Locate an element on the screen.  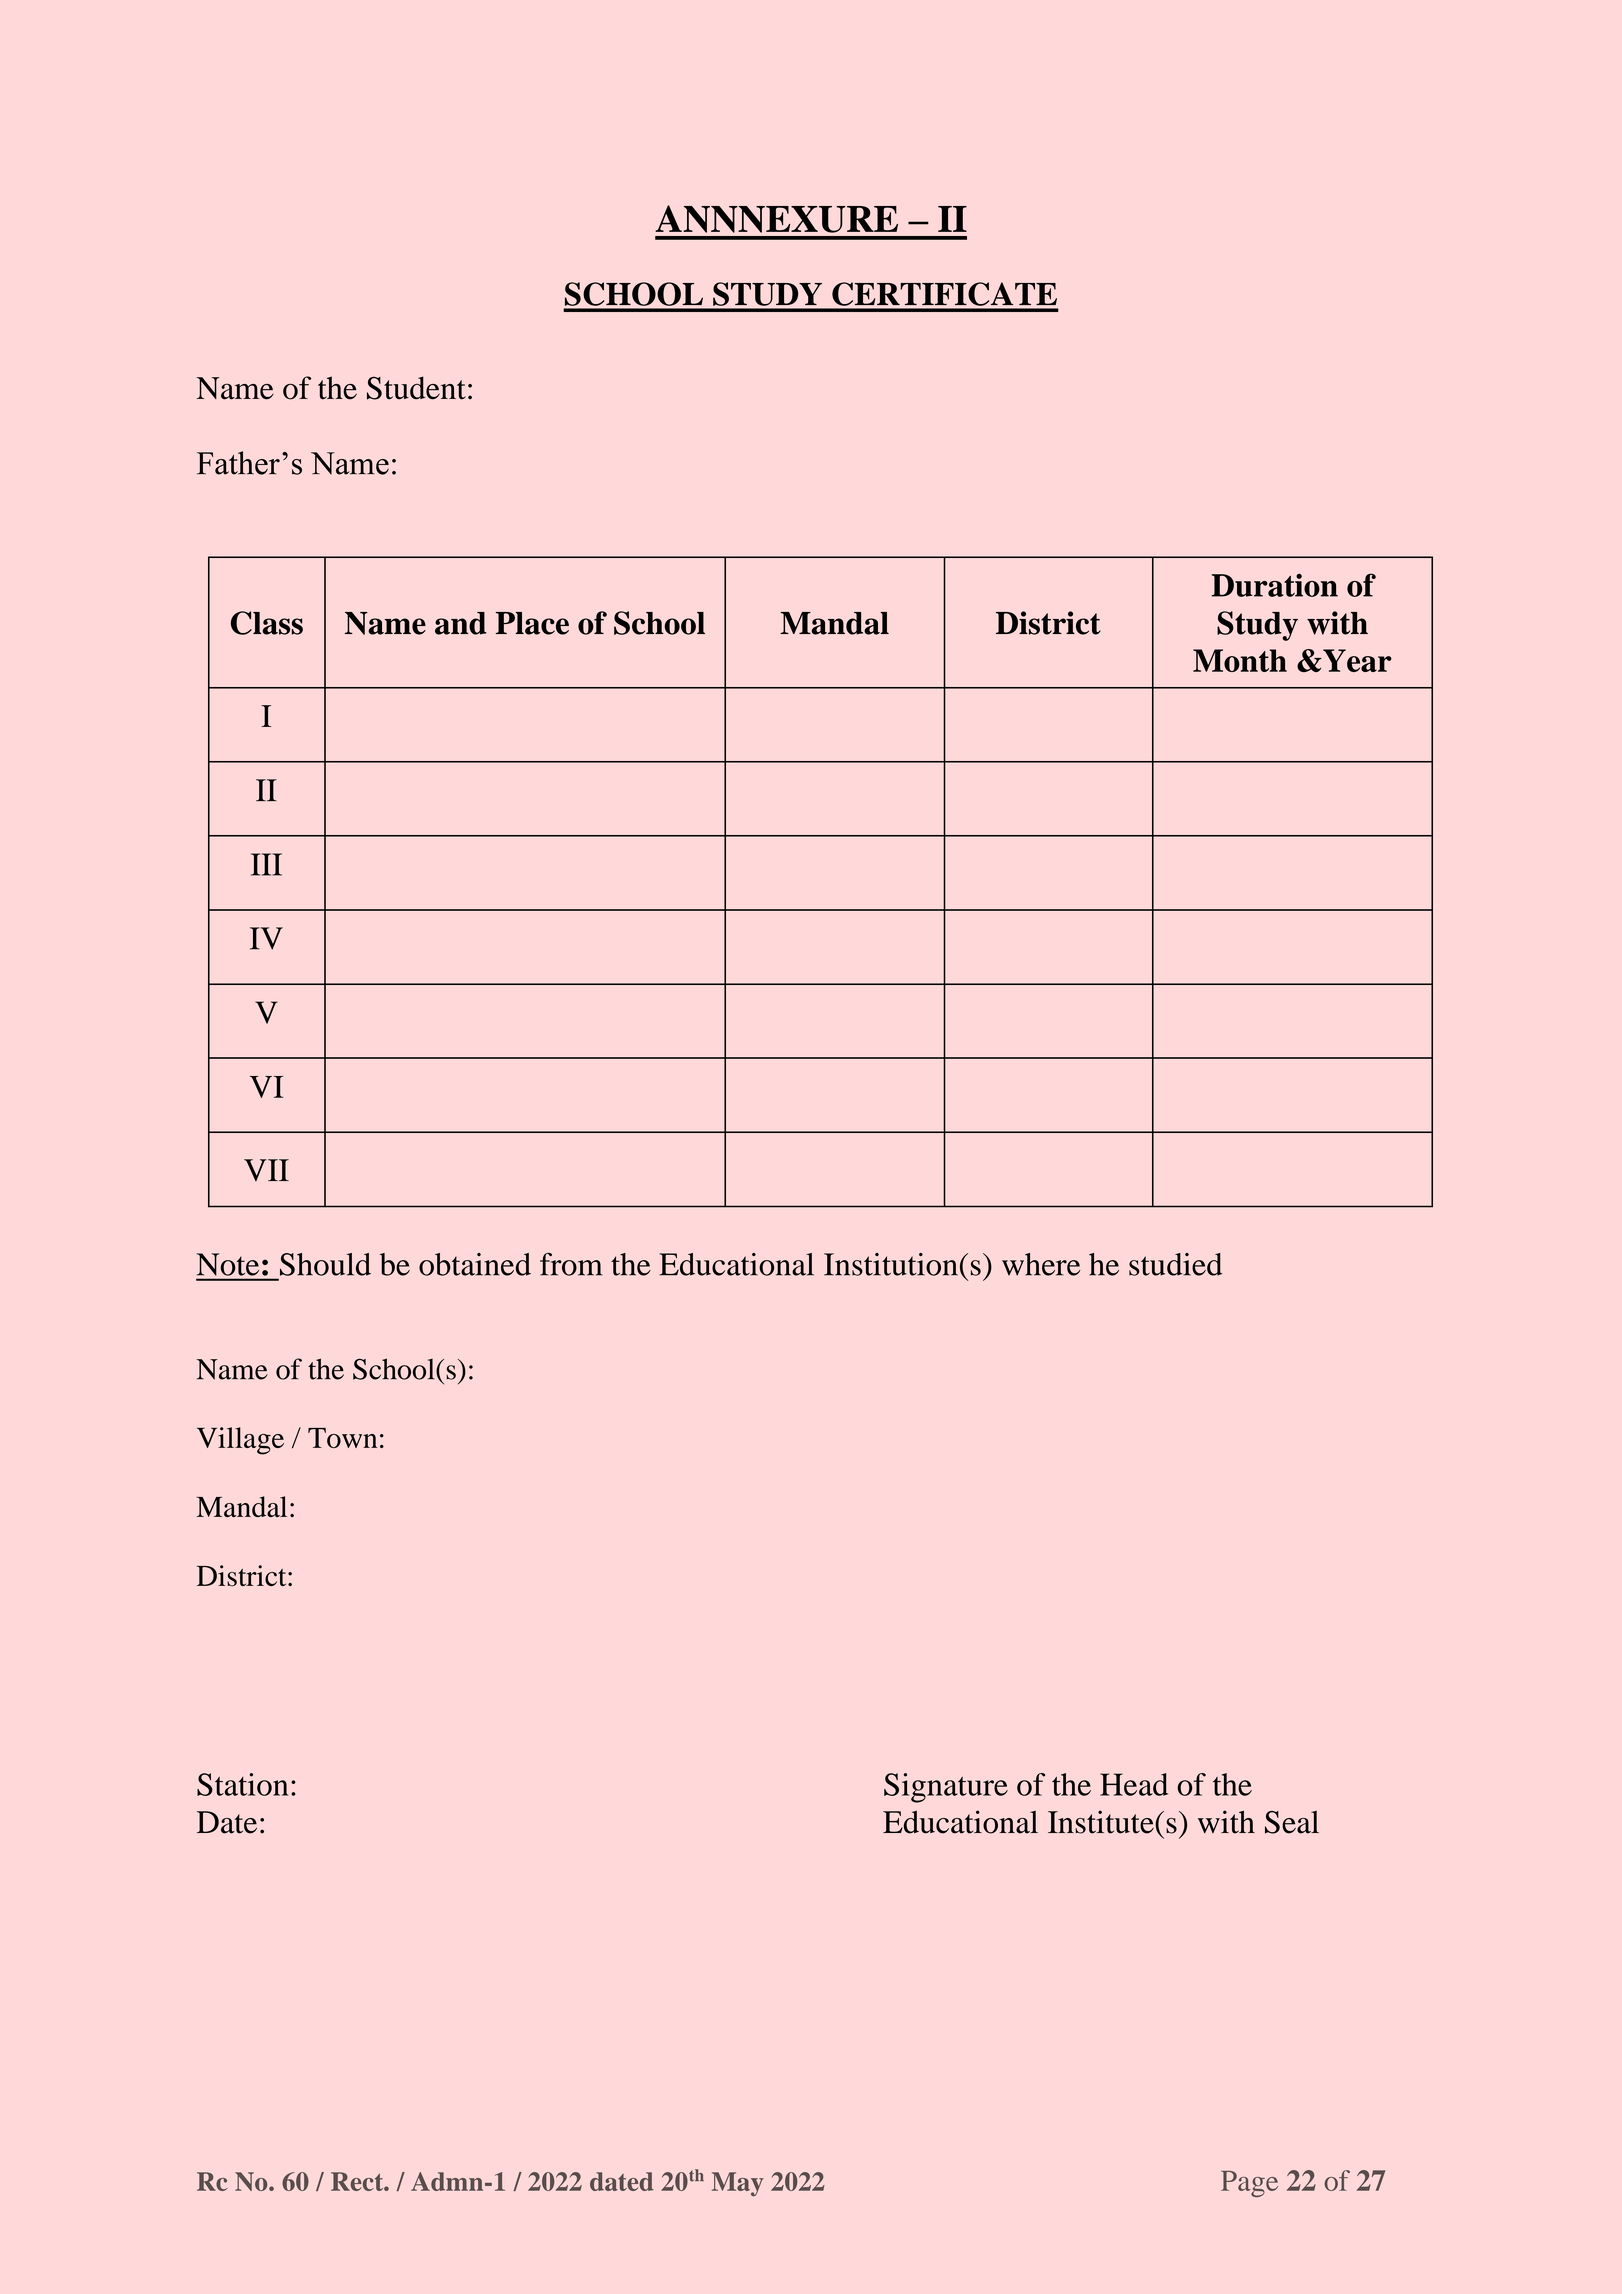
Head is located at coordinates (1134, 1784).
